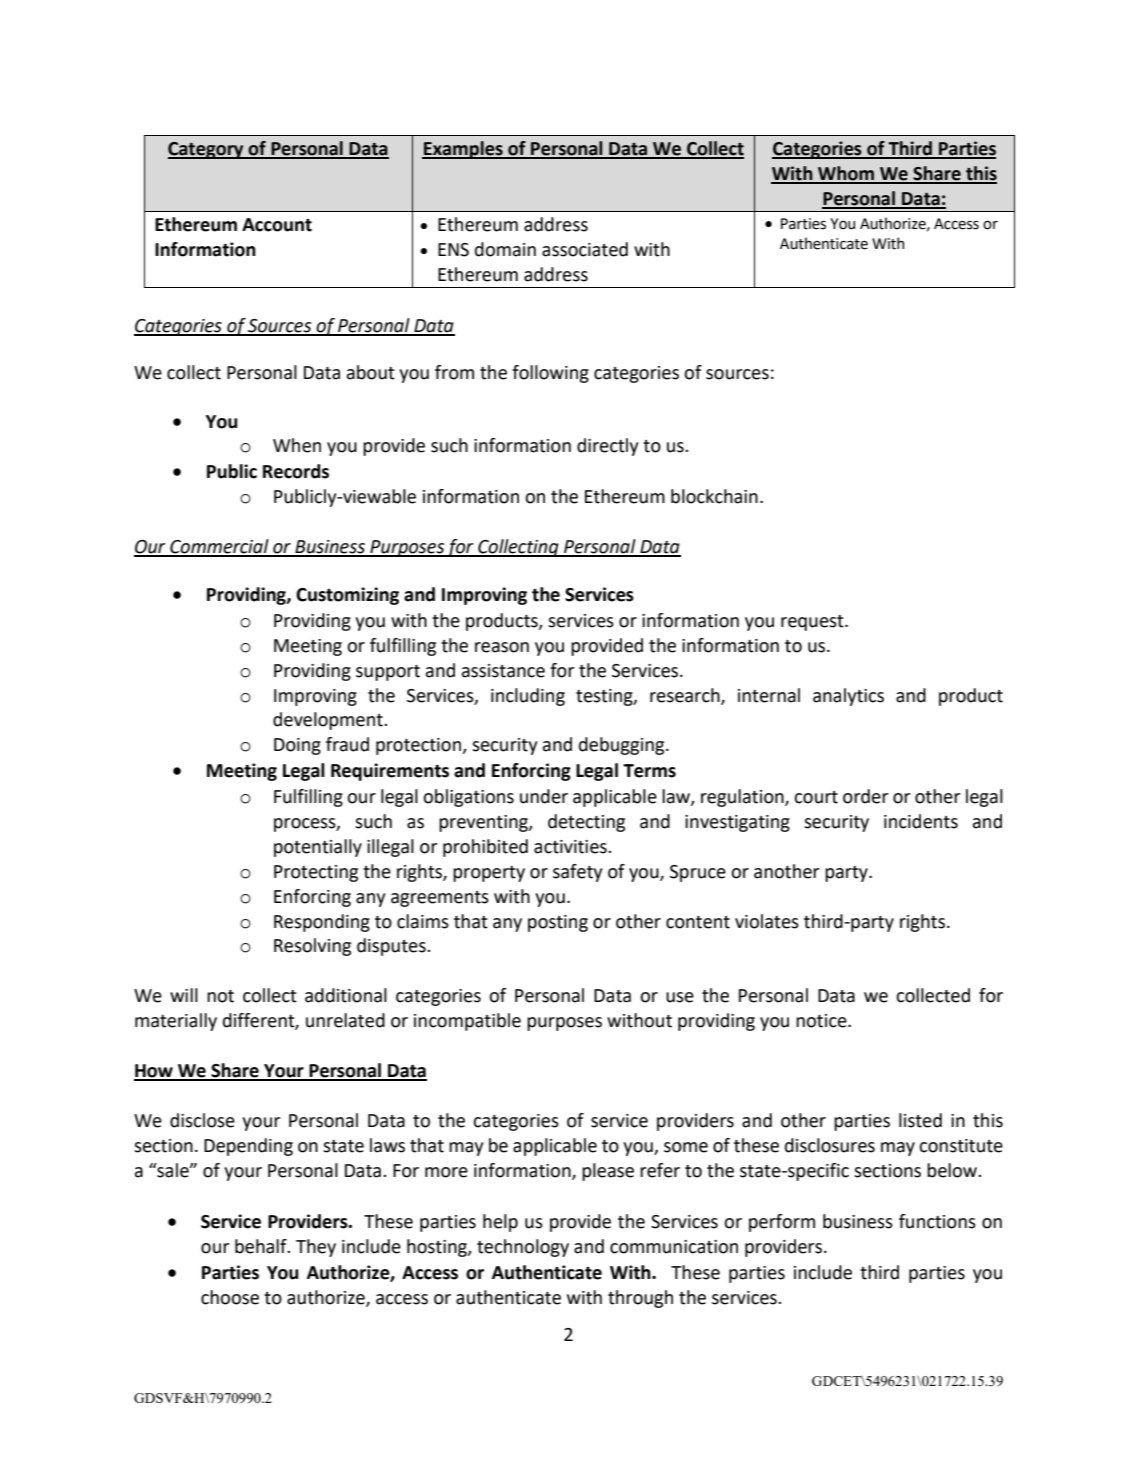  Describe the element at coordinates (813, 623) in the screenshot. I see `request` at that location.
